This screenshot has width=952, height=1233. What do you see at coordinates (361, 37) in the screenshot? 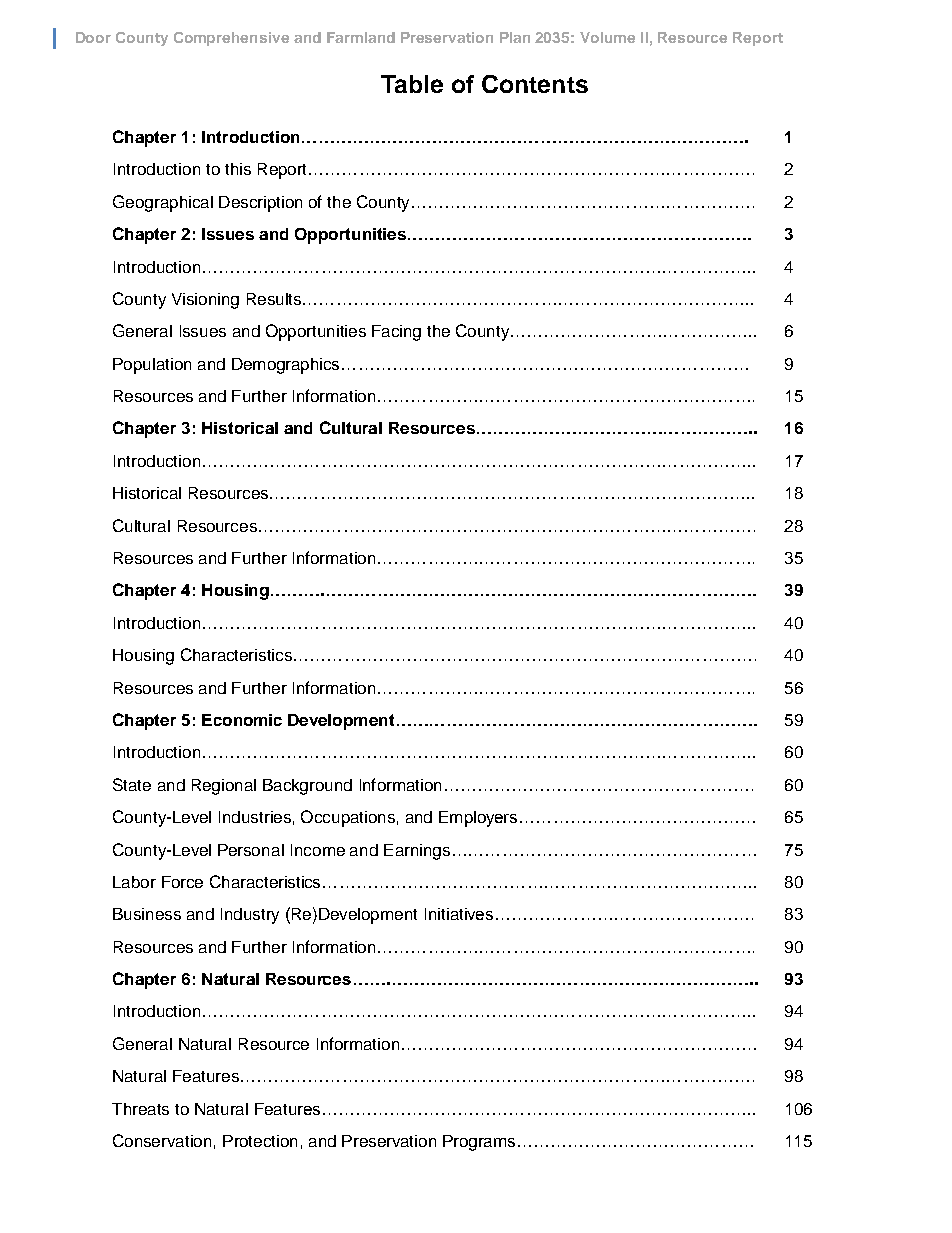
I see `Farmland` at bounding box center [361, 37].
